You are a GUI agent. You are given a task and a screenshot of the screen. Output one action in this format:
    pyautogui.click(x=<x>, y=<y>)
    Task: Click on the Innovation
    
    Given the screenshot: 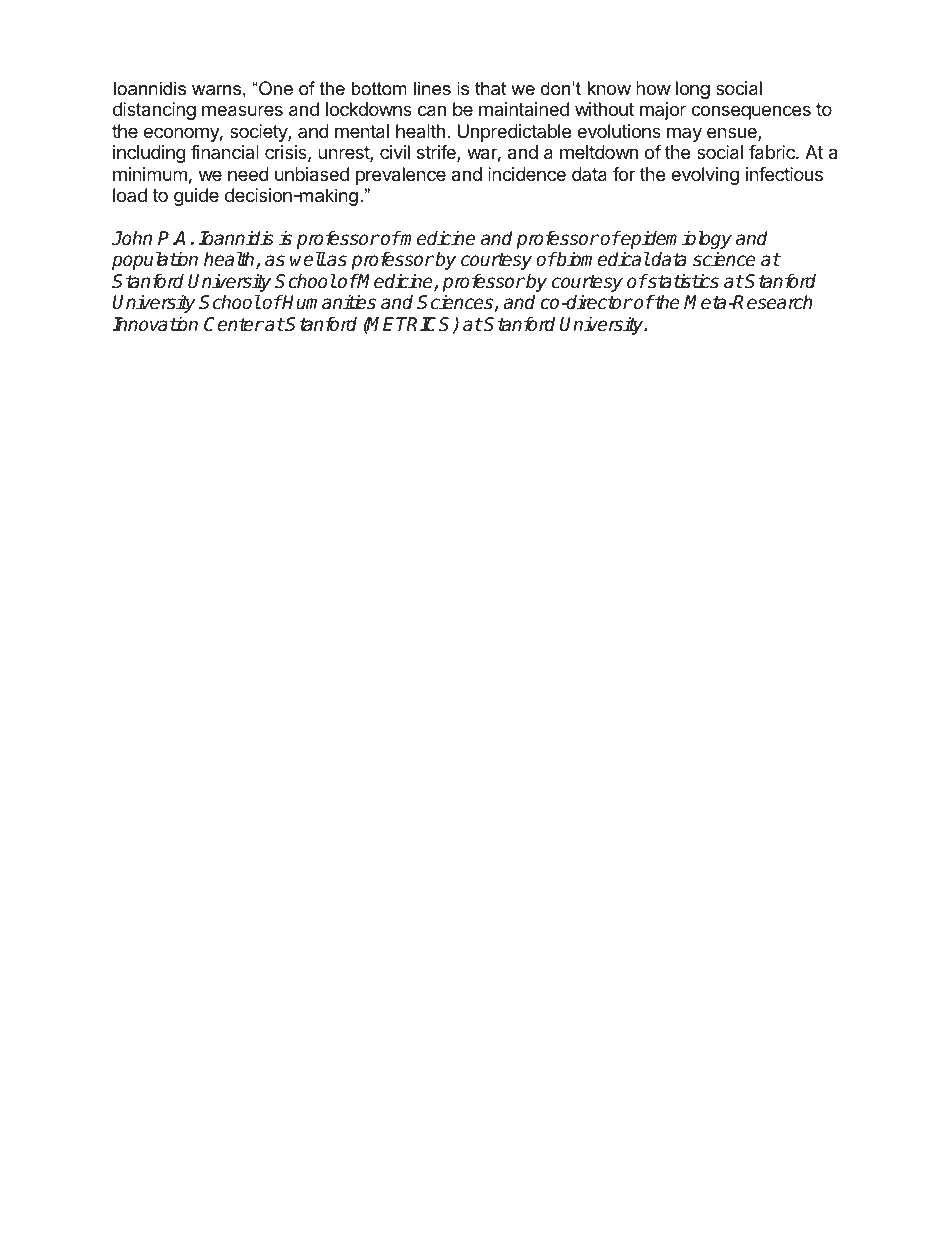 What is the action you would take?
    pyautogui.click(x=155, y=324)
